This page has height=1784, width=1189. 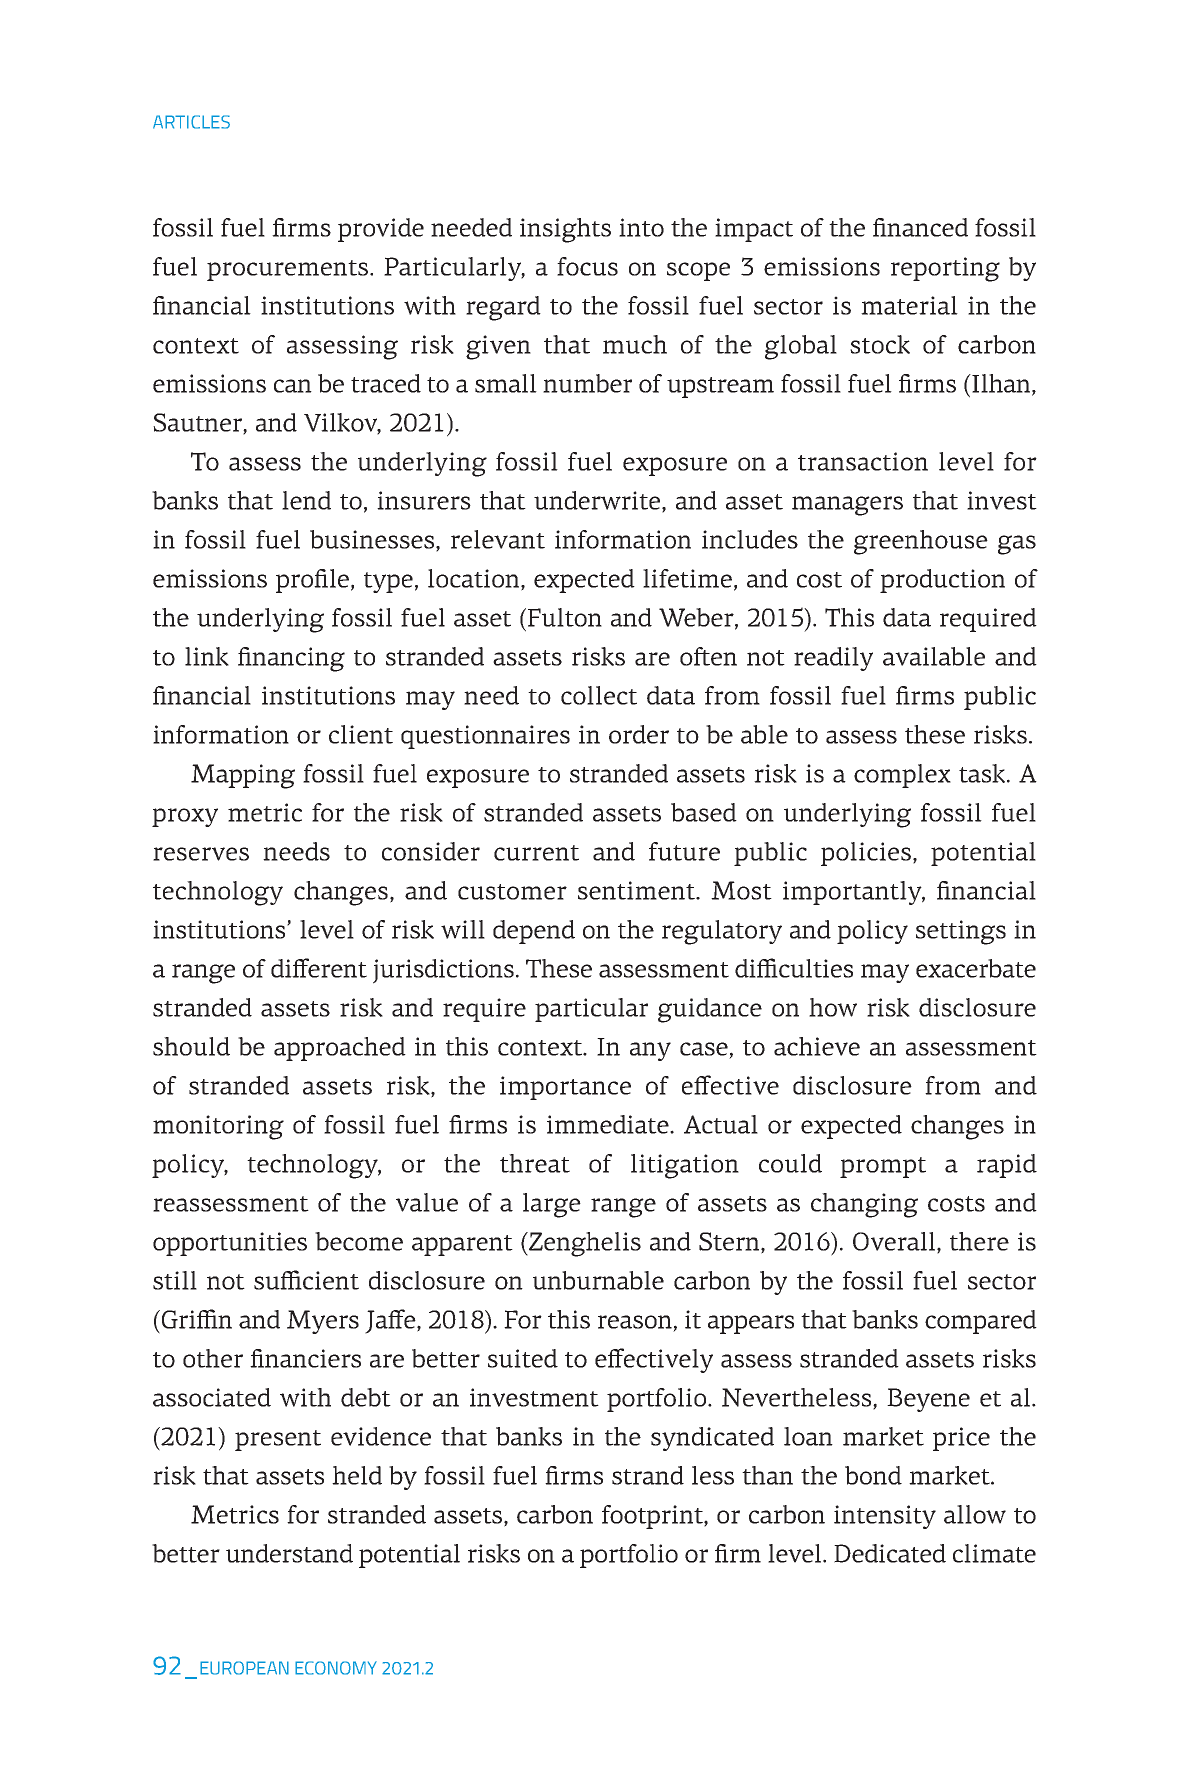 What do you see at coordinates (191, 122) in the page?
I see `ARTICLES` at bounding box center [191, 122].
